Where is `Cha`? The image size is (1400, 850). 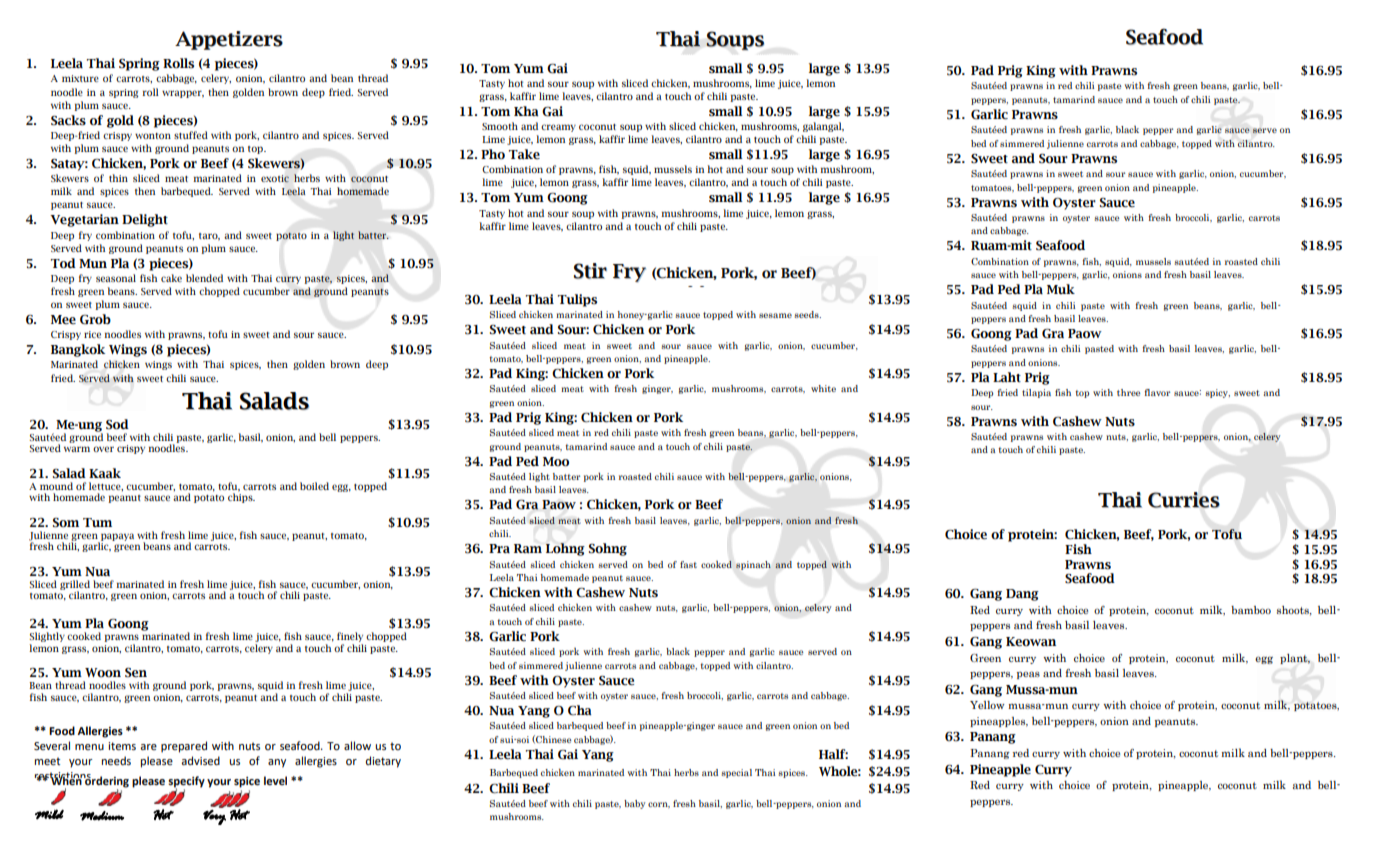 Cha is located at coordinates (579, 710).
